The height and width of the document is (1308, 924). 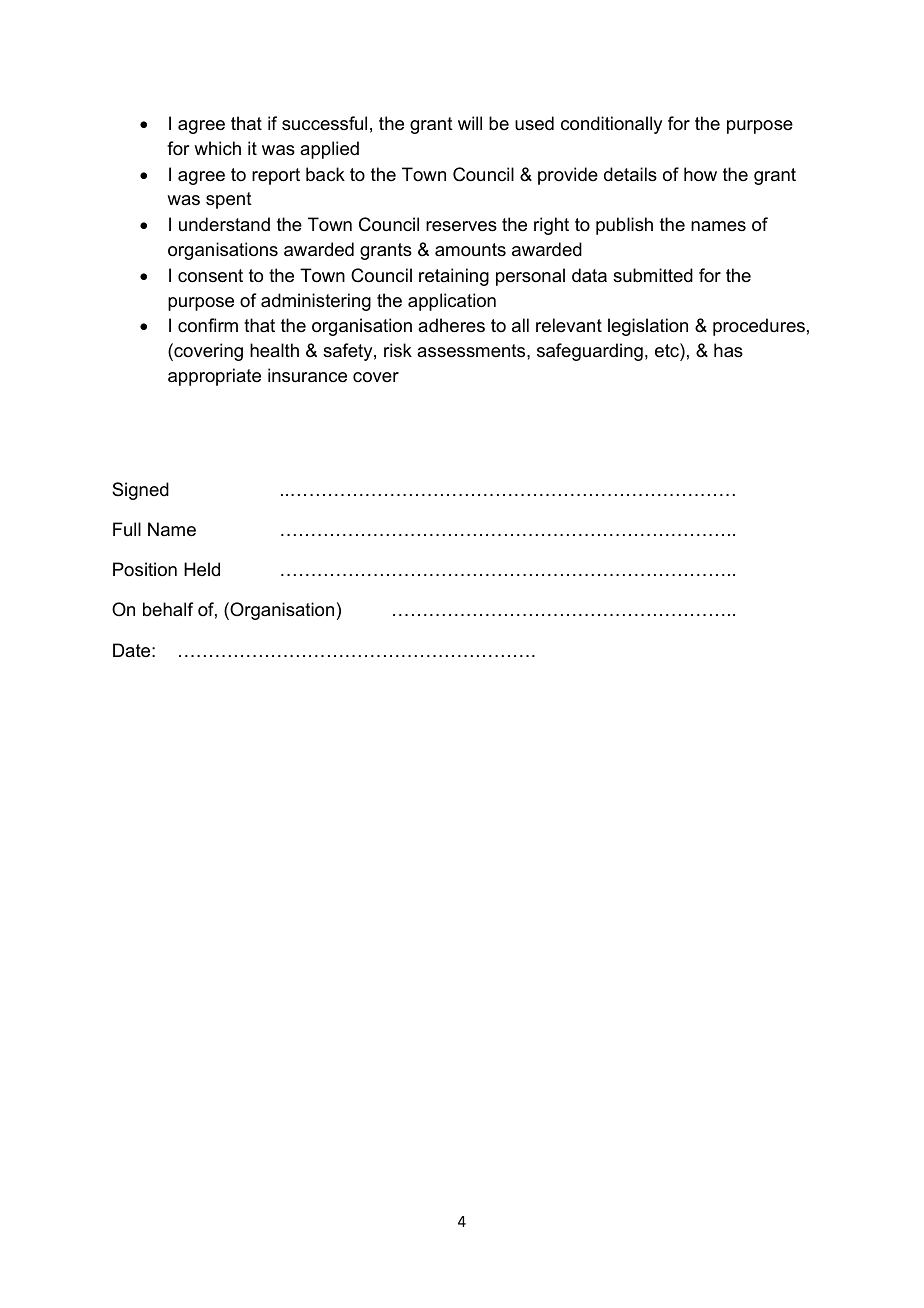 What do you see at coordinates (452, 302) in the document?
I see `application` at bounding box center [452, 302].
